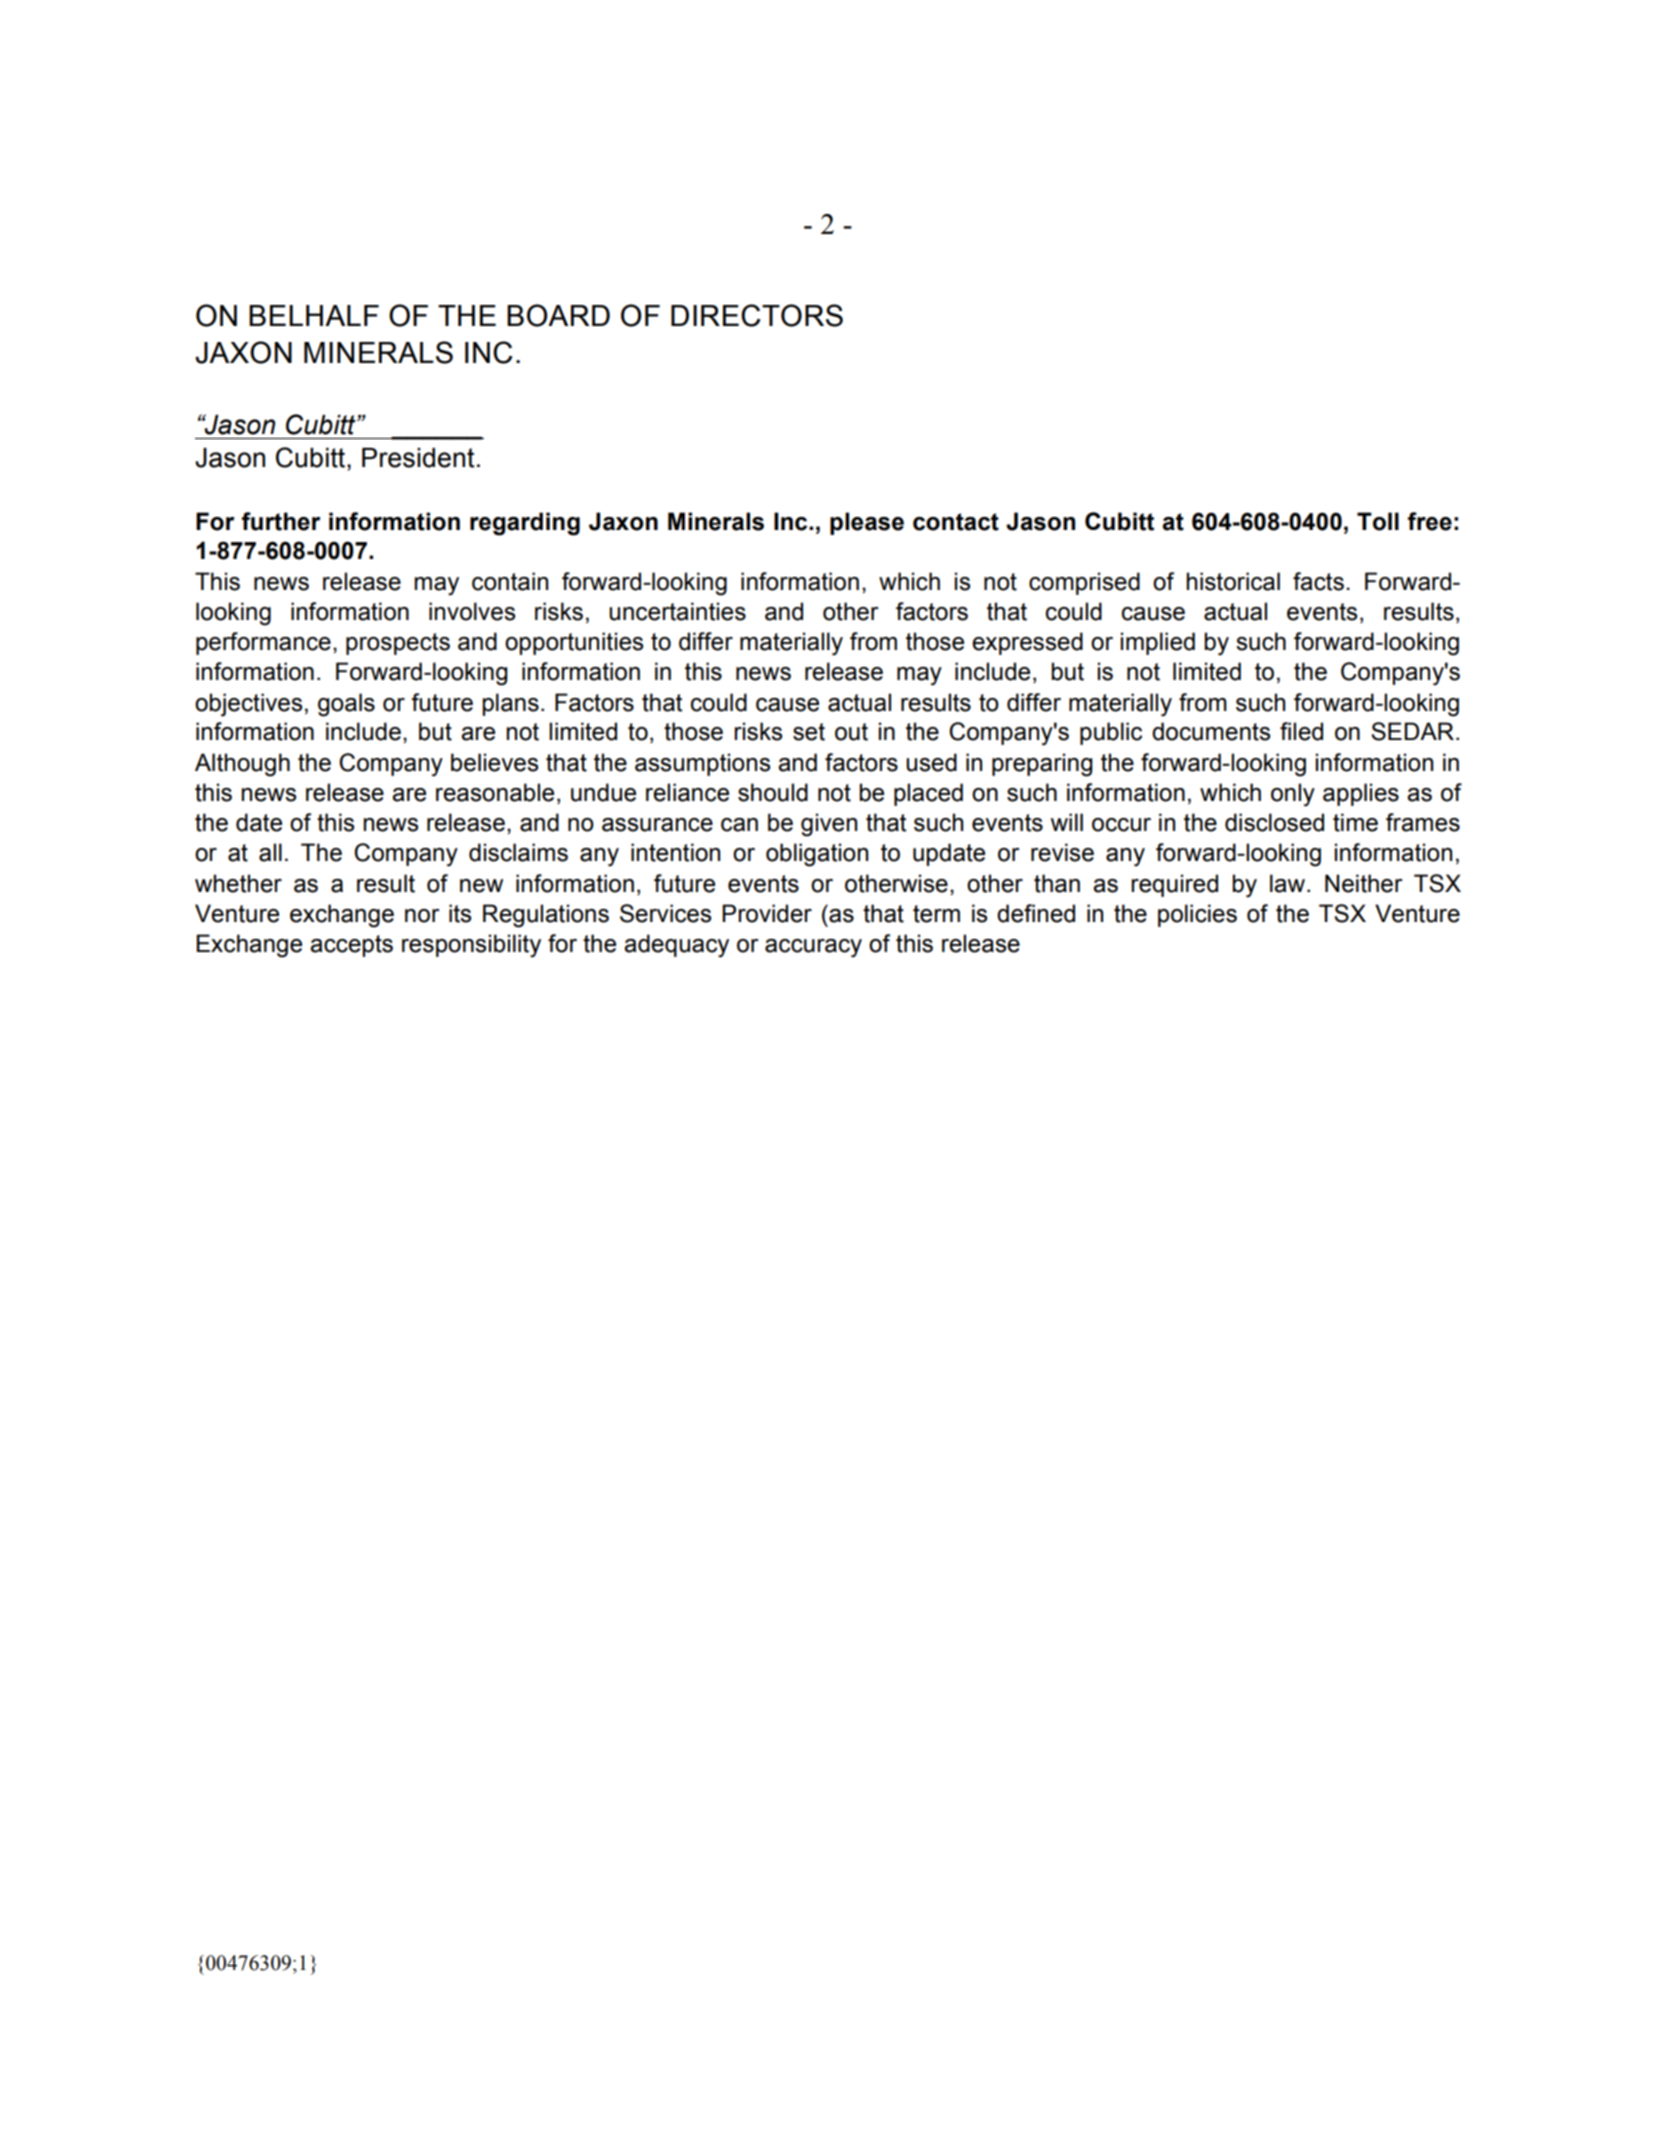 The width and height of the image is (1655, 2141). What do you see at coordinates (677, 611) in the image?
I see `uncertainties` at bounding box center [677, 611].
